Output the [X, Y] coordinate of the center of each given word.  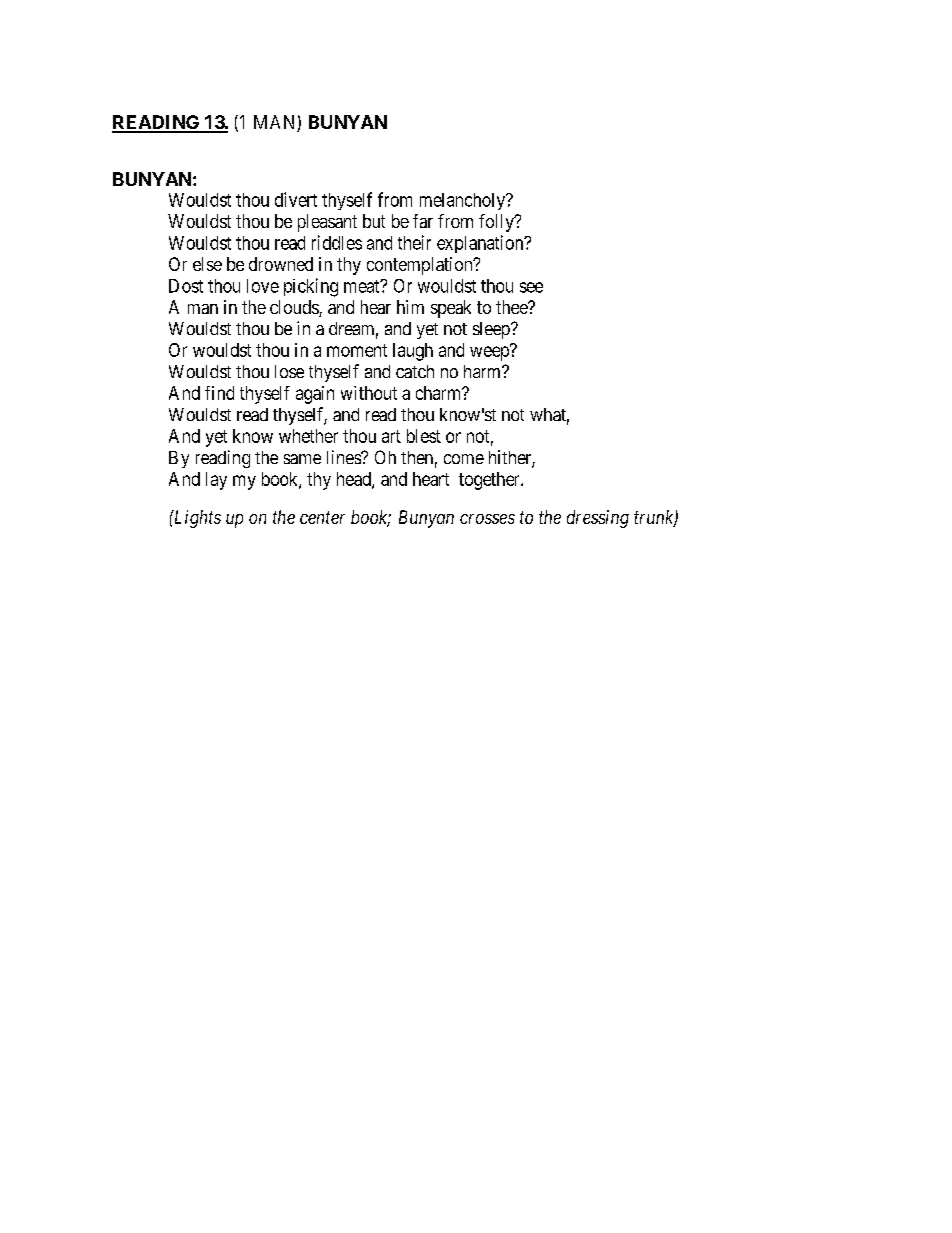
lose [289, 371]
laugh [413, 352]
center [322, 517]
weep [490, 353]
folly [497, 223]
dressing [598, 519]
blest [424, 436]
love [263, 286]
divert [296, 199]
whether [308, 436]
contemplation [421, 266]
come [464, 459]
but [374, 221]
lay [216, 481]
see [531, 287]
